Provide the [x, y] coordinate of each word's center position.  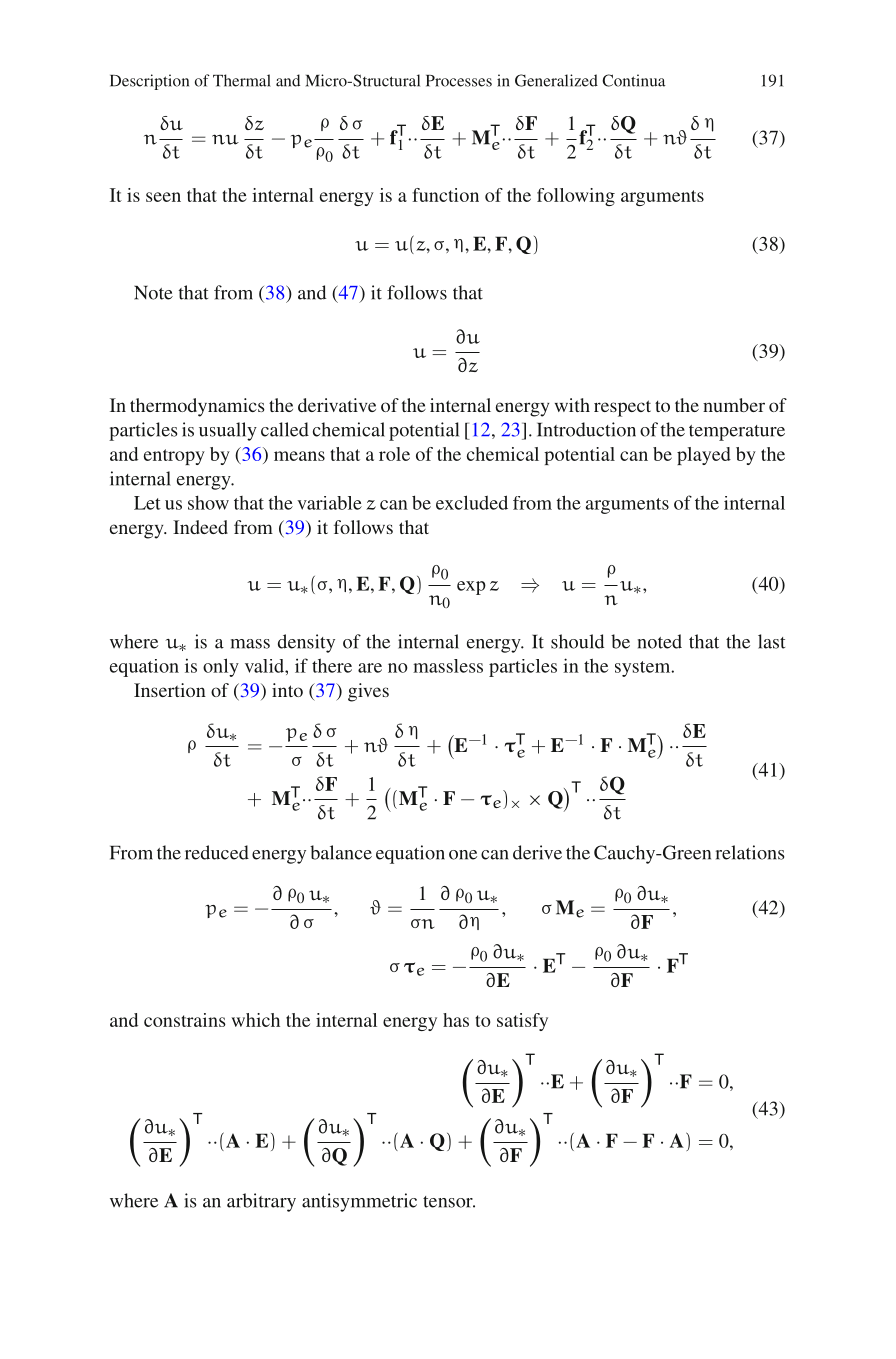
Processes [459, 81]
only [221, 667]
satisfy [522, 1022]
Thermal [242, 80]
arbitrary [261, 1202]
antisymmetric [359, 1202]
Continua [634, 80]
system [644, 669]
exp [471, 588]
